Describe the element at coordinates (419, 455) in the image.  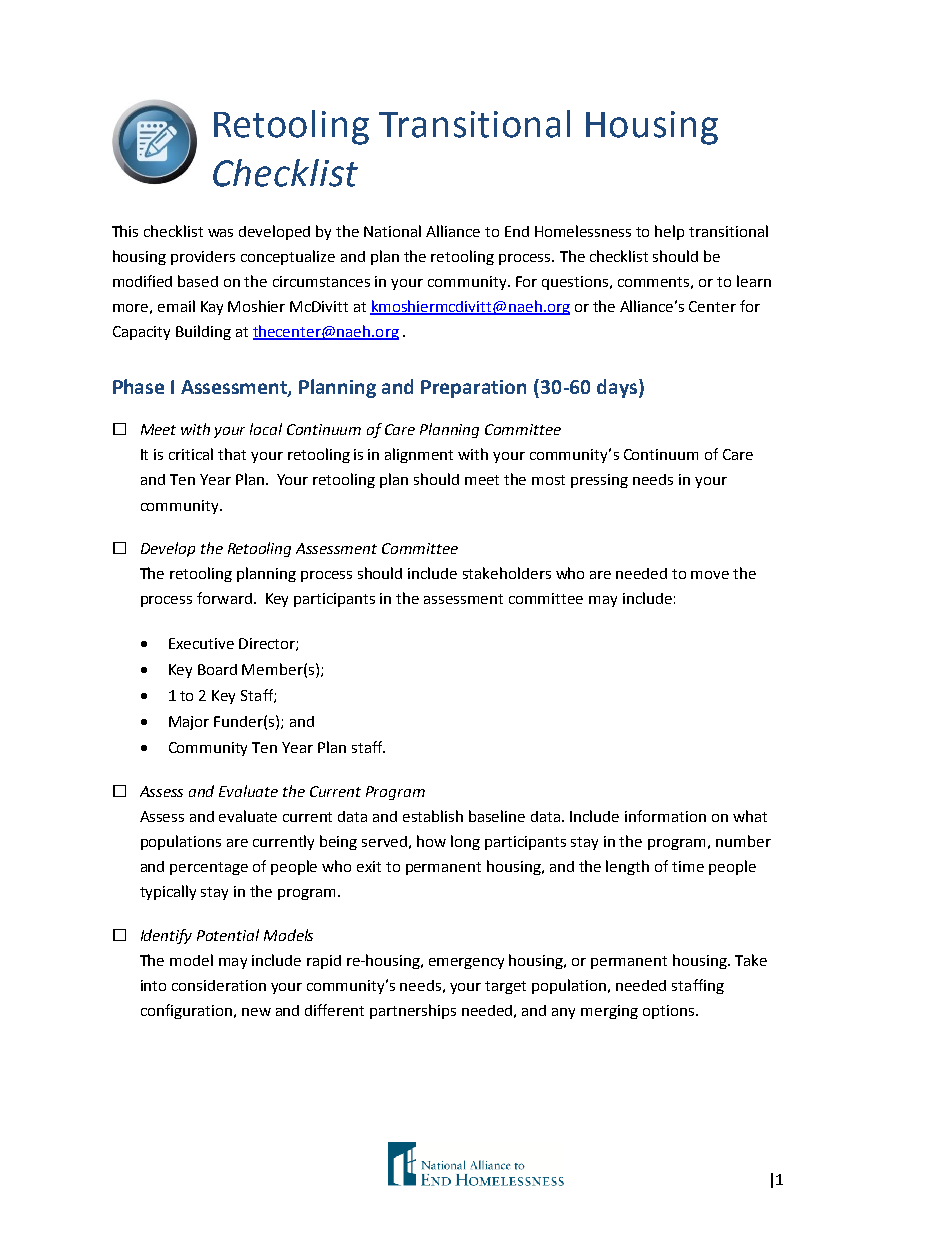
I see `alignment` at that location.
